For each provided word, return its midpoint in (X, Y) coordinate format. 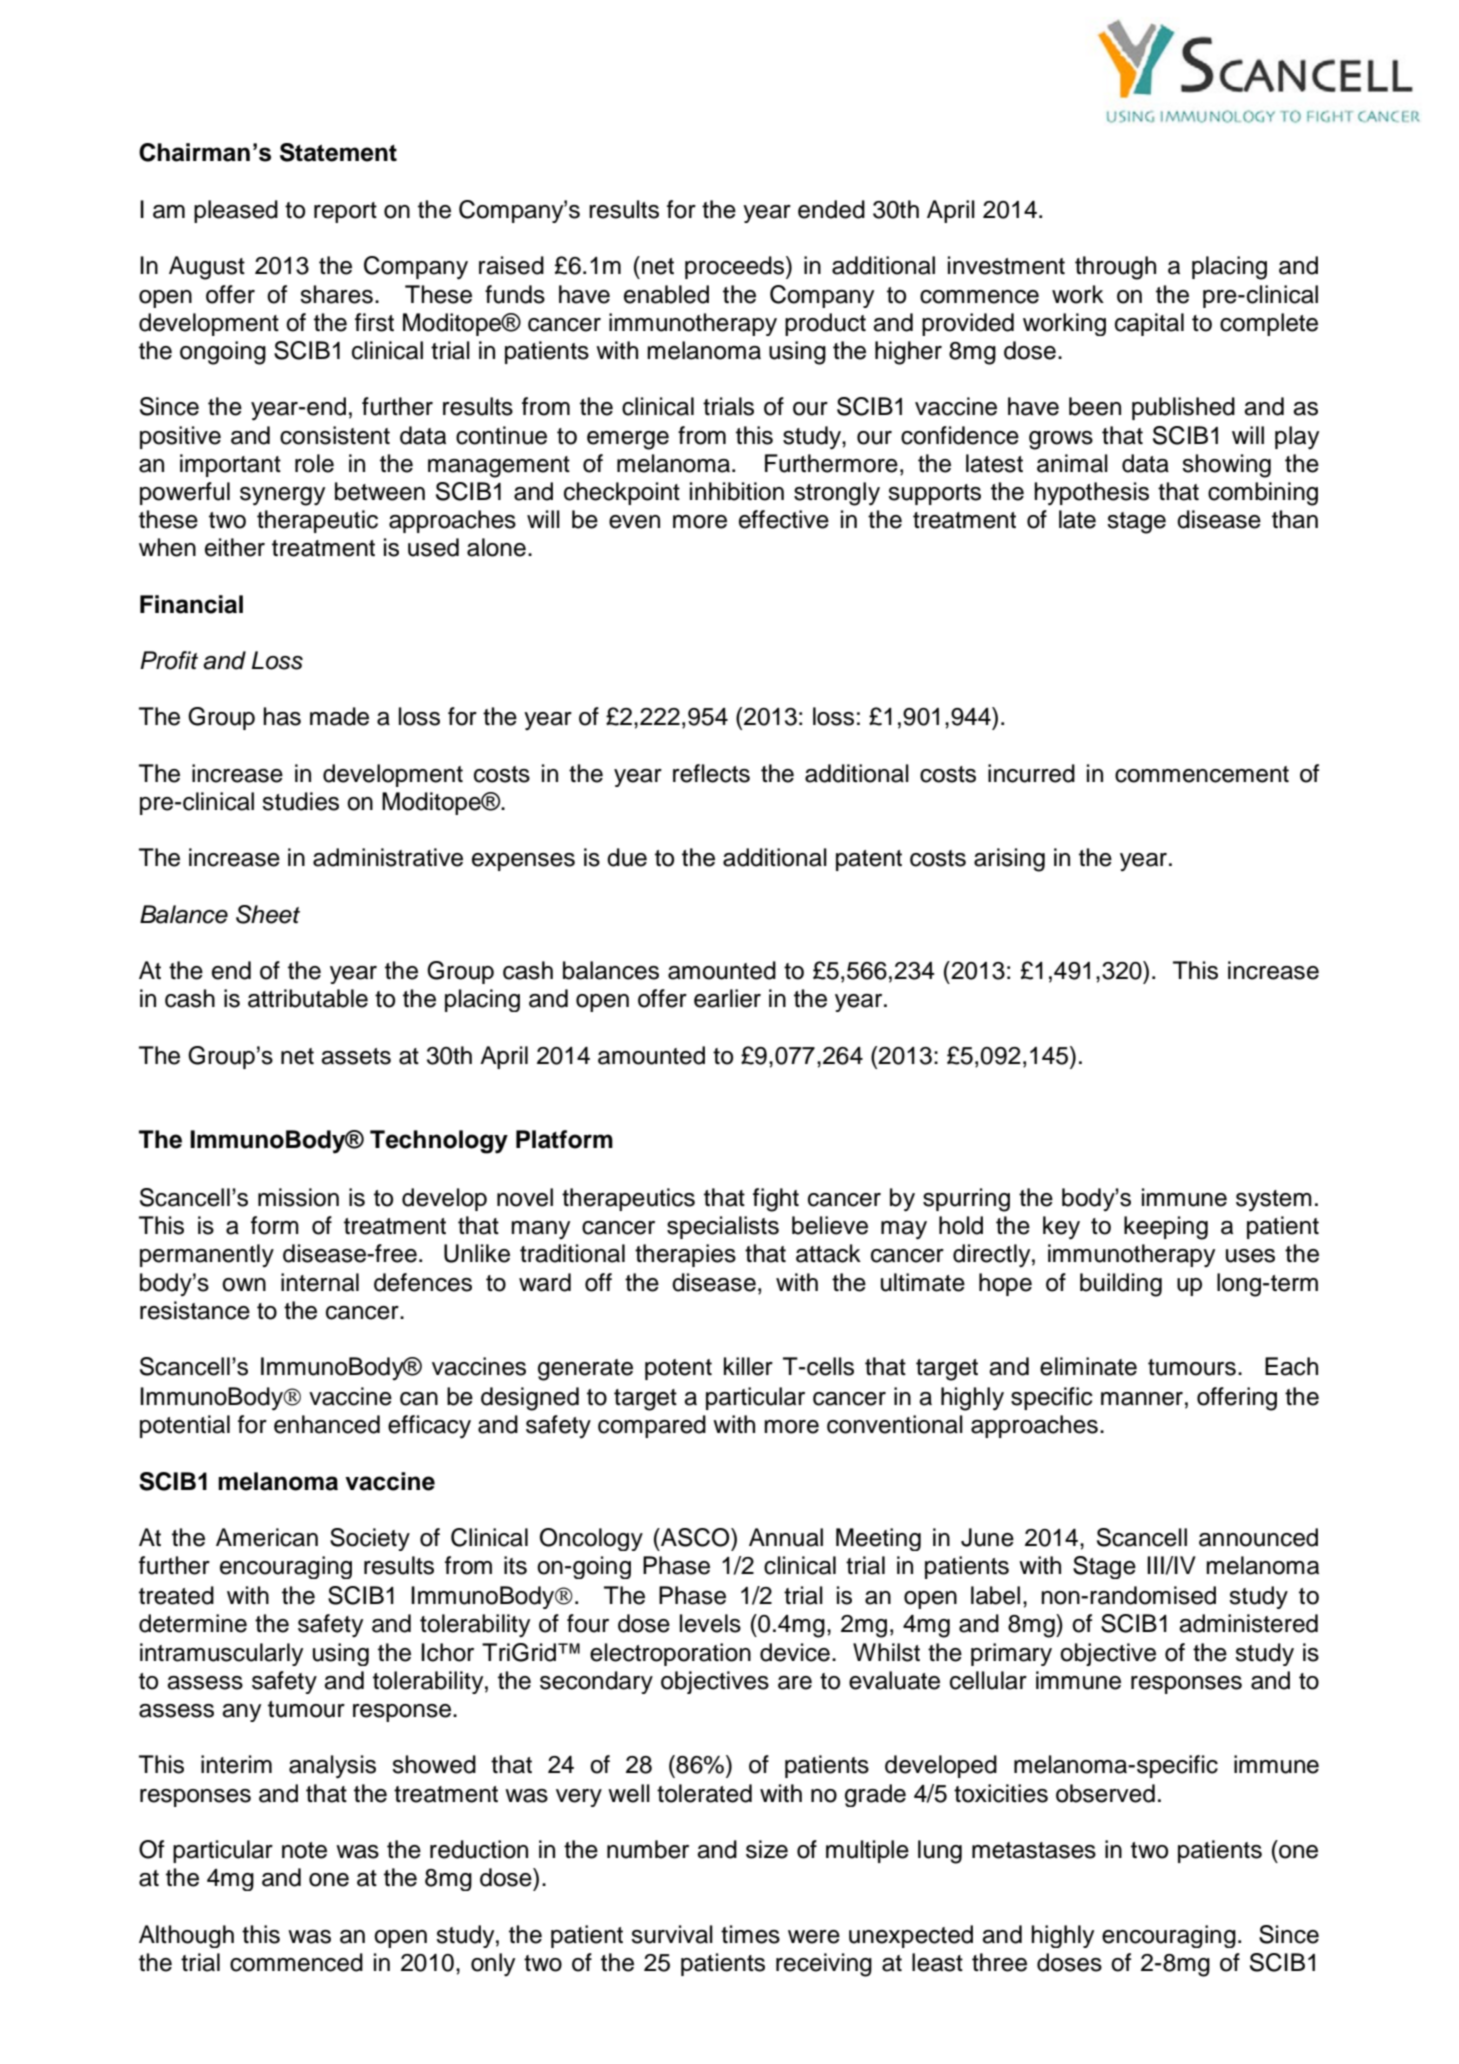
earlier (727, 998)
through (1115, 268)
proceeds (736, 267)
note (304, 1850)
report (345, 212)
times (750, 1934)
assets (356, 1056)
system (1274, 1201)
